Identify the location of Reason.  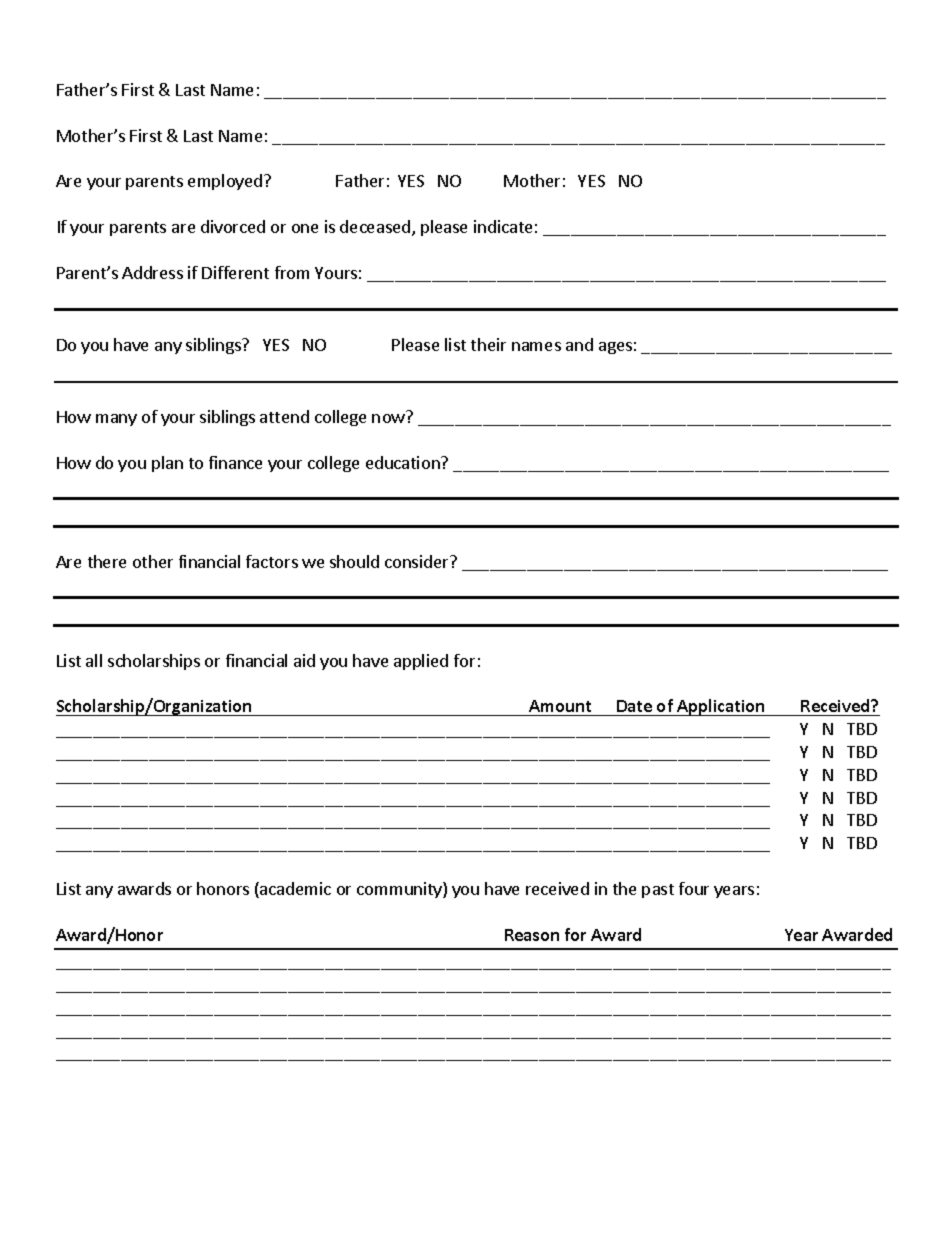
(532, 935).
